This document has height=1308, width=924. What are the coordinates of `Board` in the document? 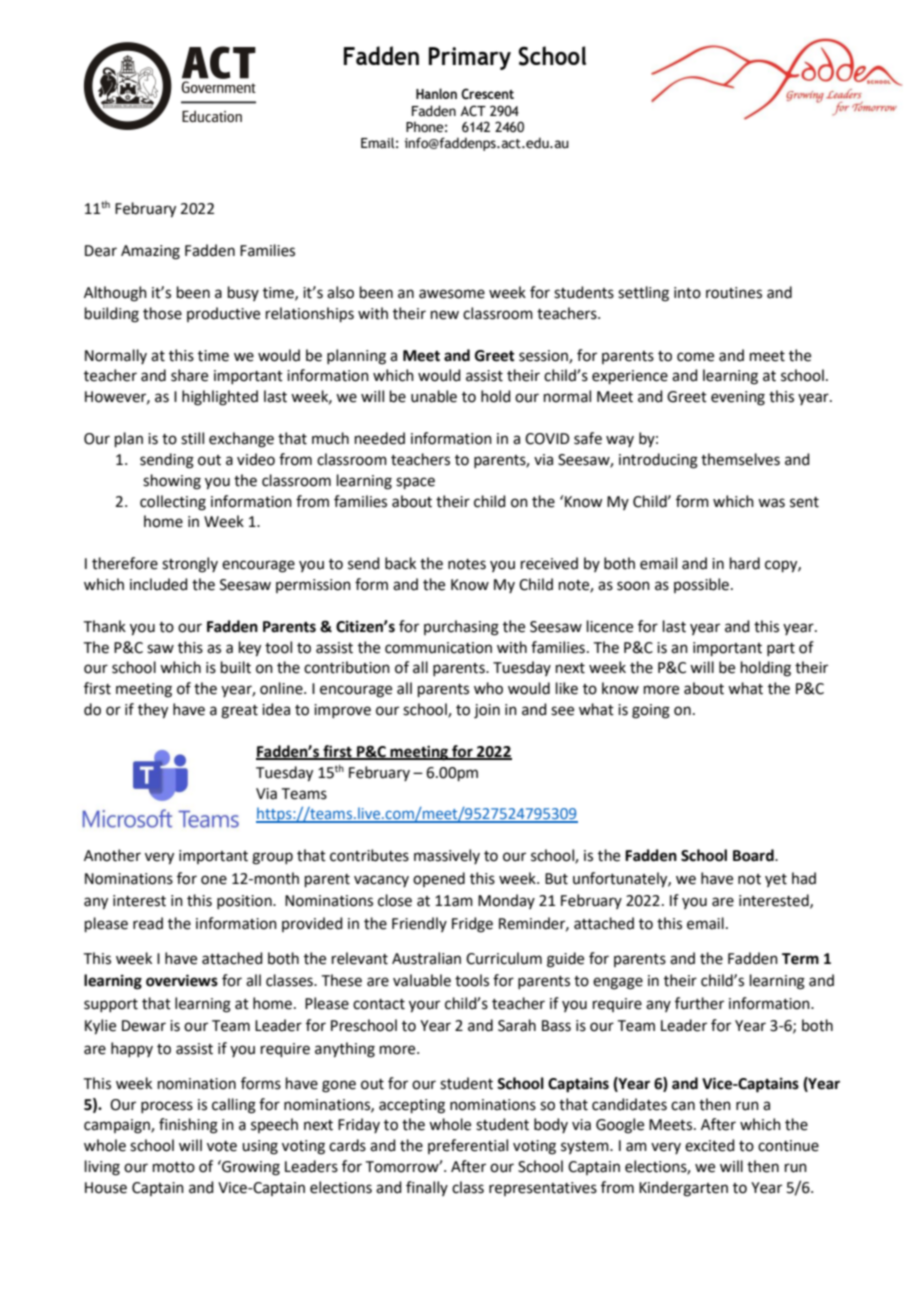 It's located at (754, 855).
